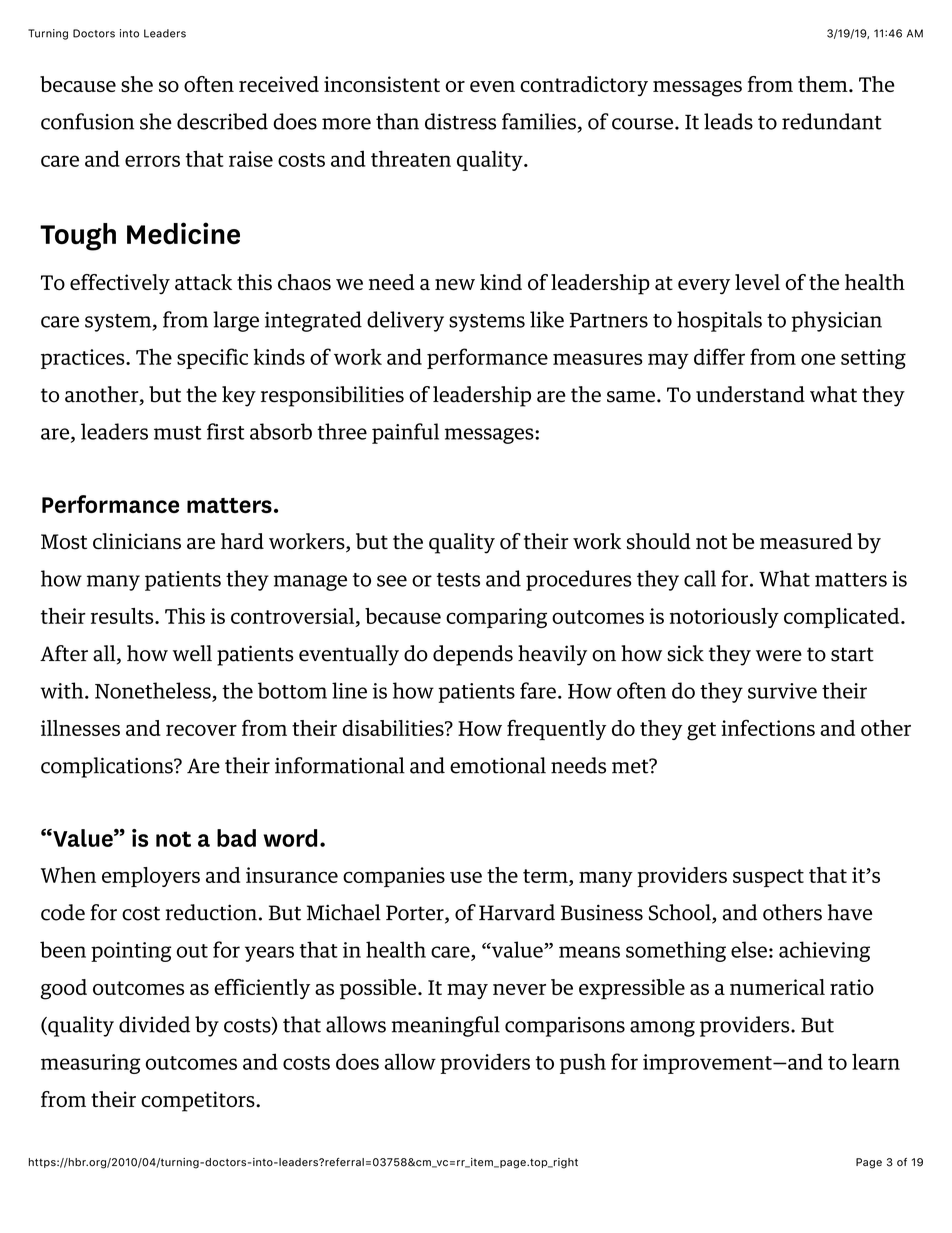 Image resolution: width=952 pixels, height=1233 pixels. Describe the element at coordinates (724, 618) in the page. I see `notoriously` at that location.
